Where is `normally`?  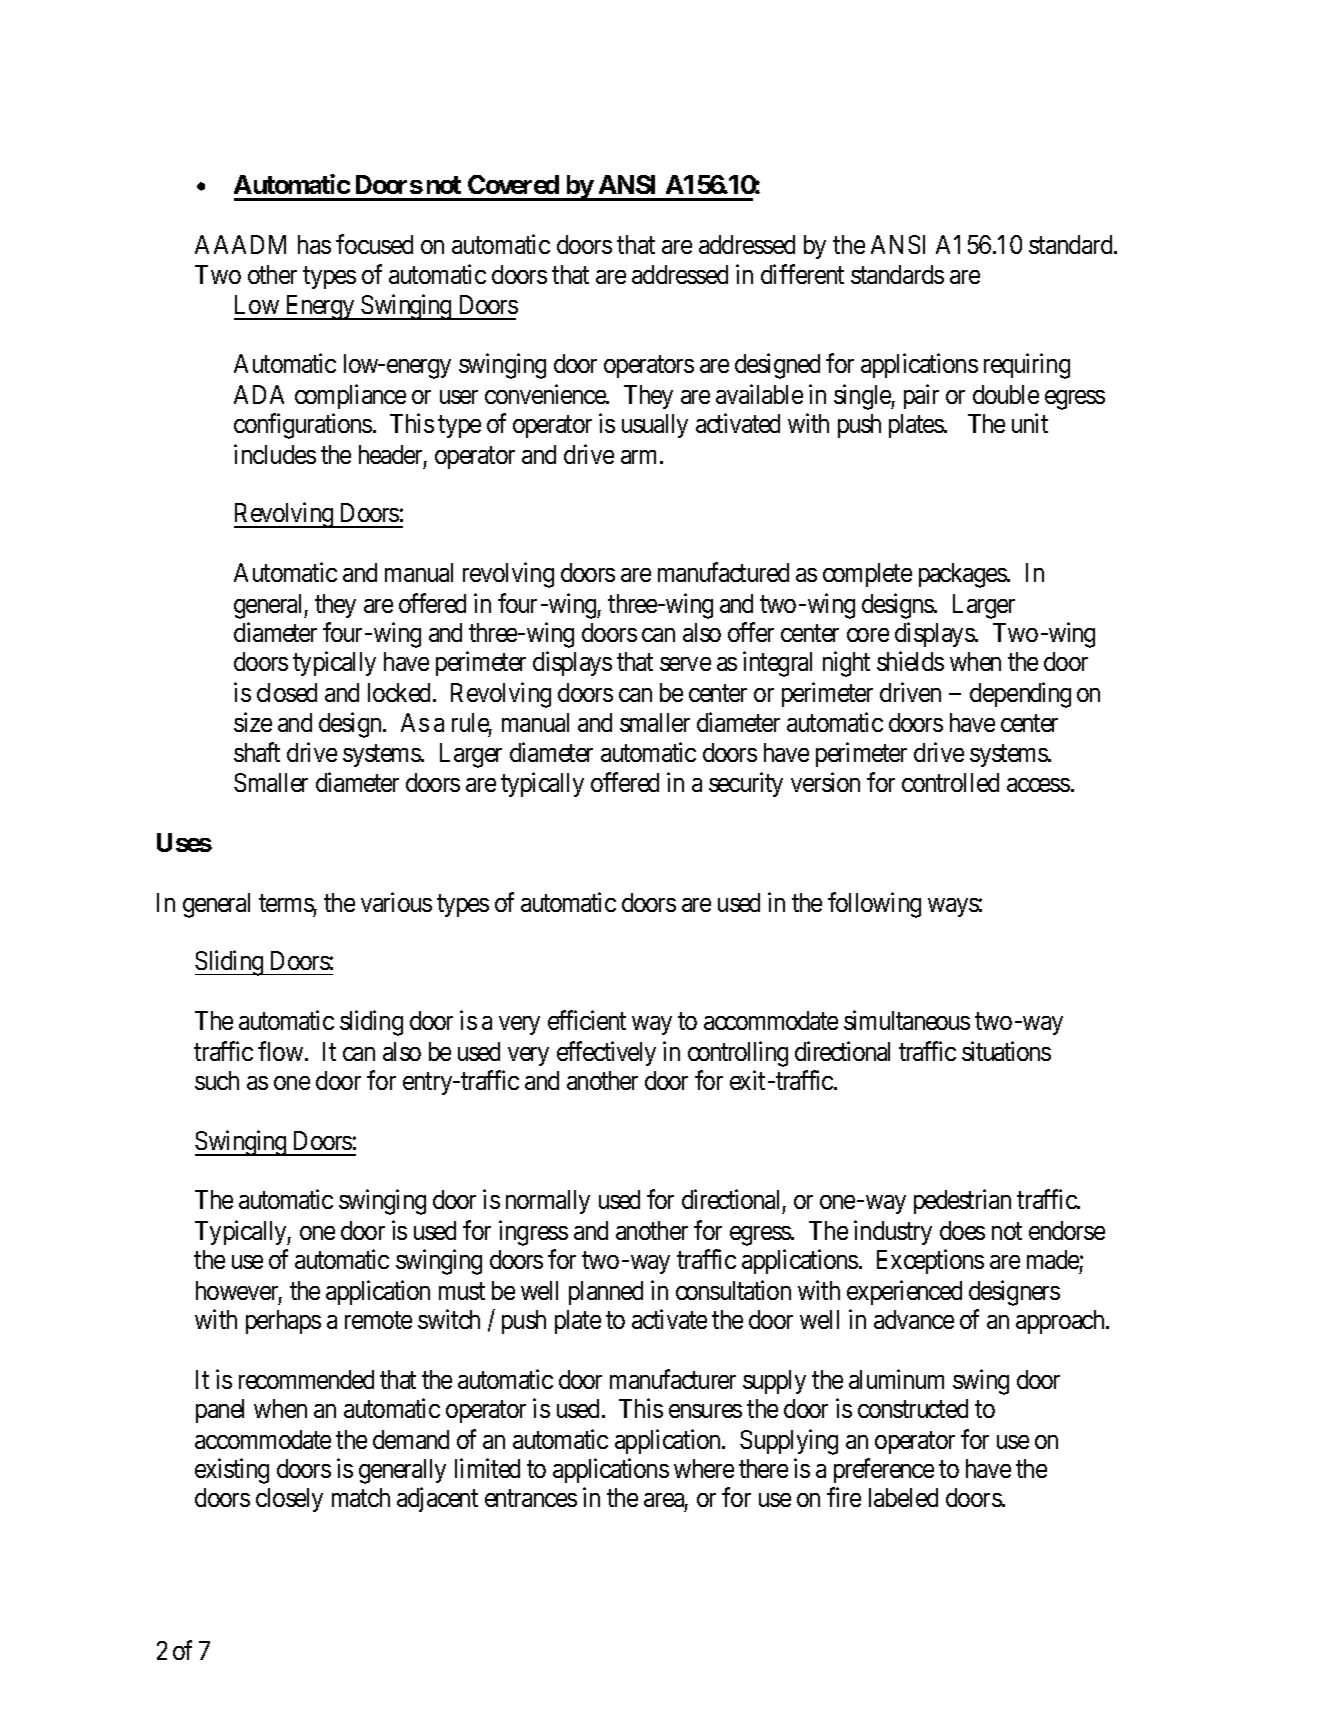
normally is located at coordinates (548, 1202).
